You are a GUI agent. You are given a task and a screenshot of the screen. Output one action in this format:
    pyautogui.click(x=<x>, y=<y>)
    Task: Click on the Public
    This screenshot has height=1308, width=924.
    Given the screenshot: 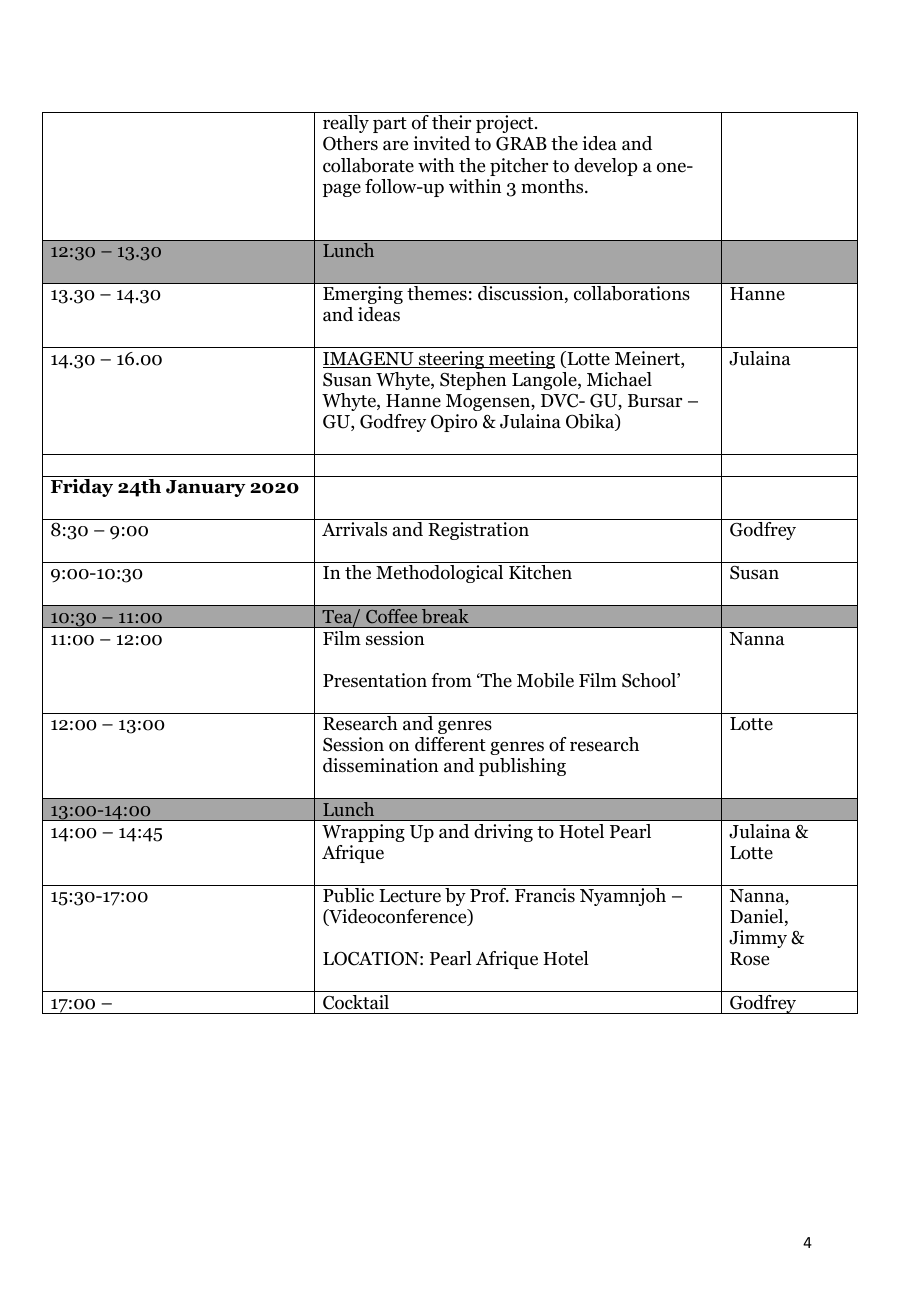 What is the action you would take?
    pyautogui.click(x=348, y=895)
